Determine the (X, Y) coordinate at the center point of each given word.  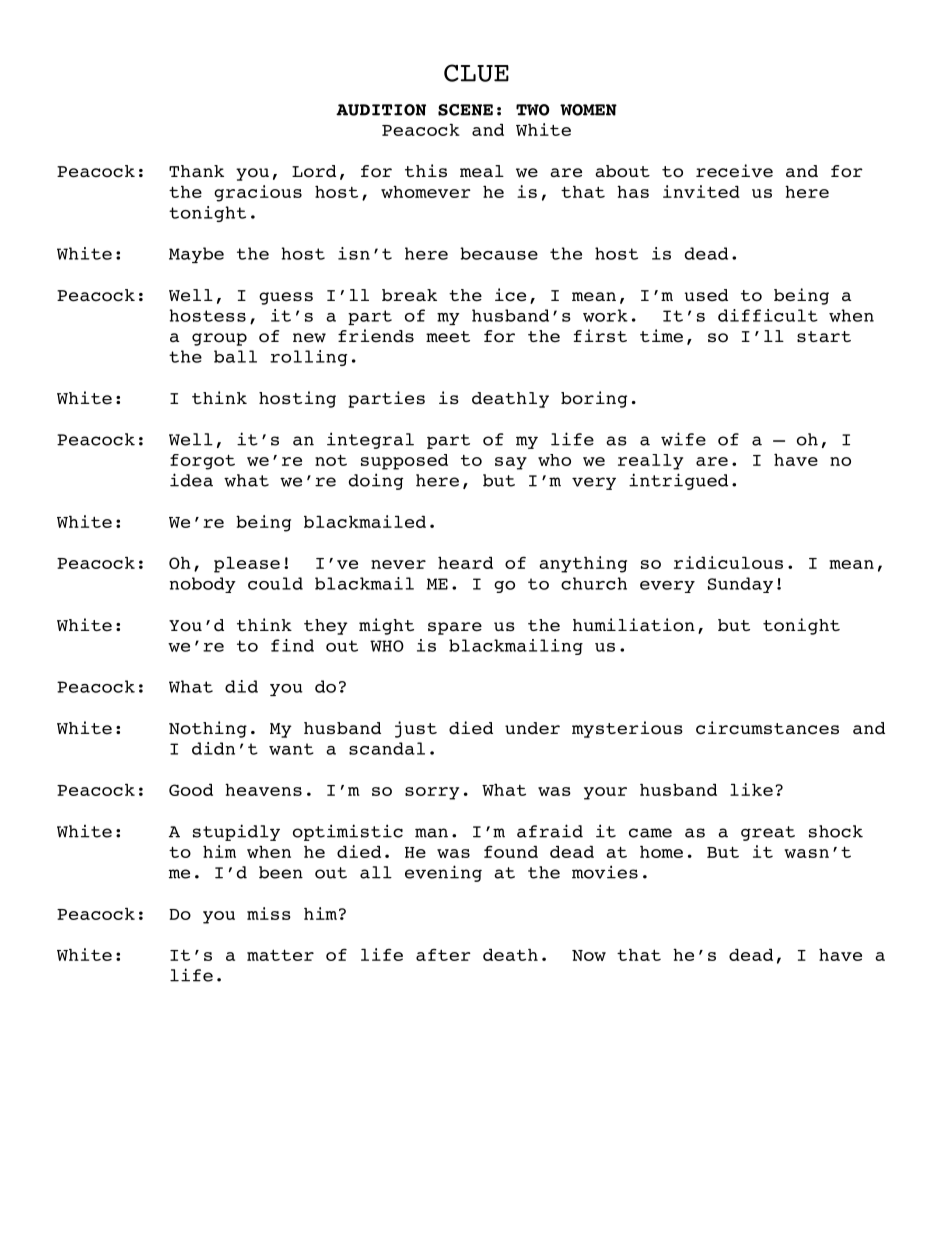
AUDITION (381, 110)
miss (269, 913)
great (768, 833)
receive (734, 171)
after (443, 954)
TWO (533, 110)
